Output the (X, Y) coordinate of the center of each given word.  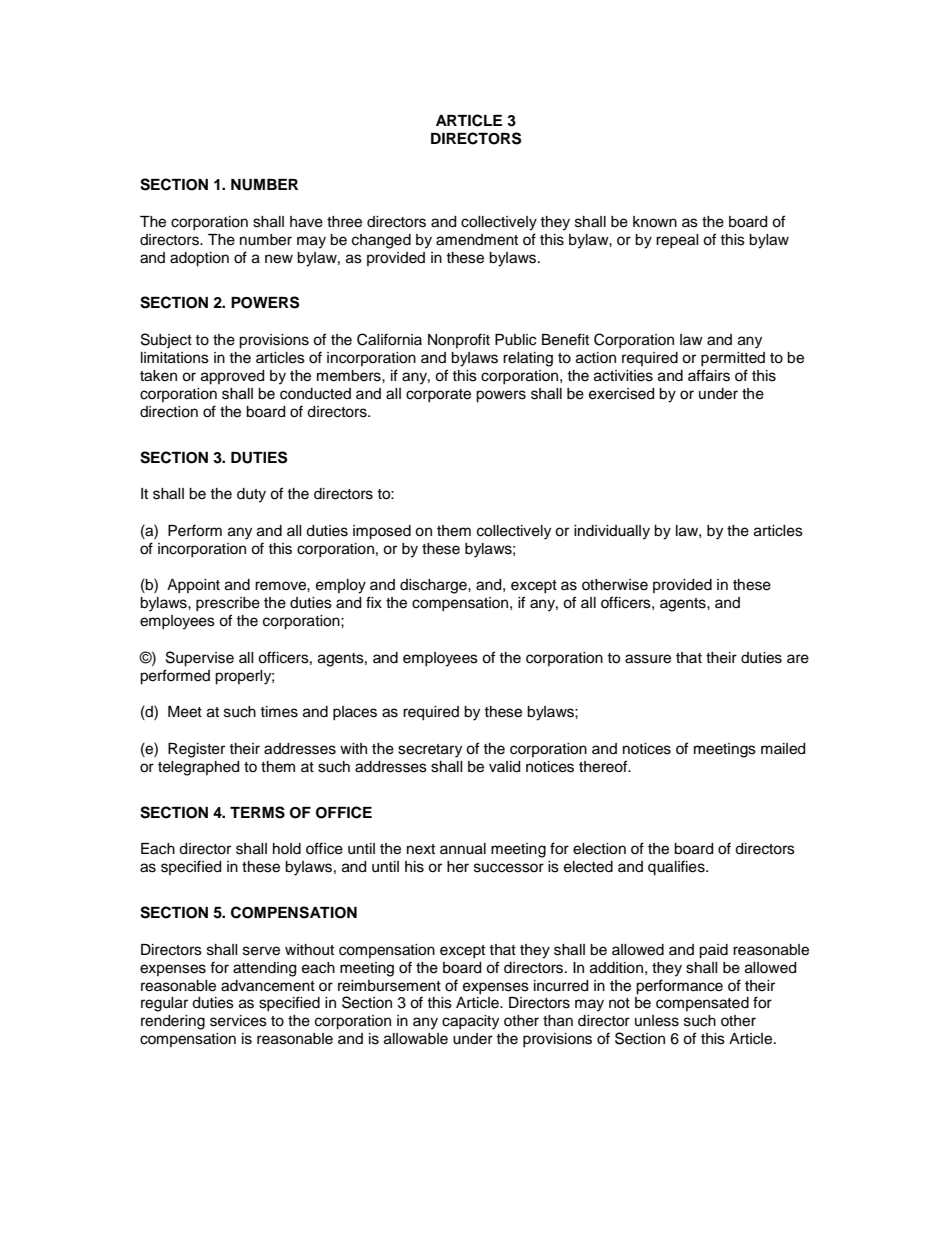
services (238, 1021)
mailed (783, 749)
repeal (677, 241)
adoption (199, 259)
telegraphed (198, 768)
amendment (477, 240)
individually (612, 532)
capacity (470, 1022)
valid (504, 767)
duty (251, 495)
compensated (702, 1004)
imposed (382, 532)
